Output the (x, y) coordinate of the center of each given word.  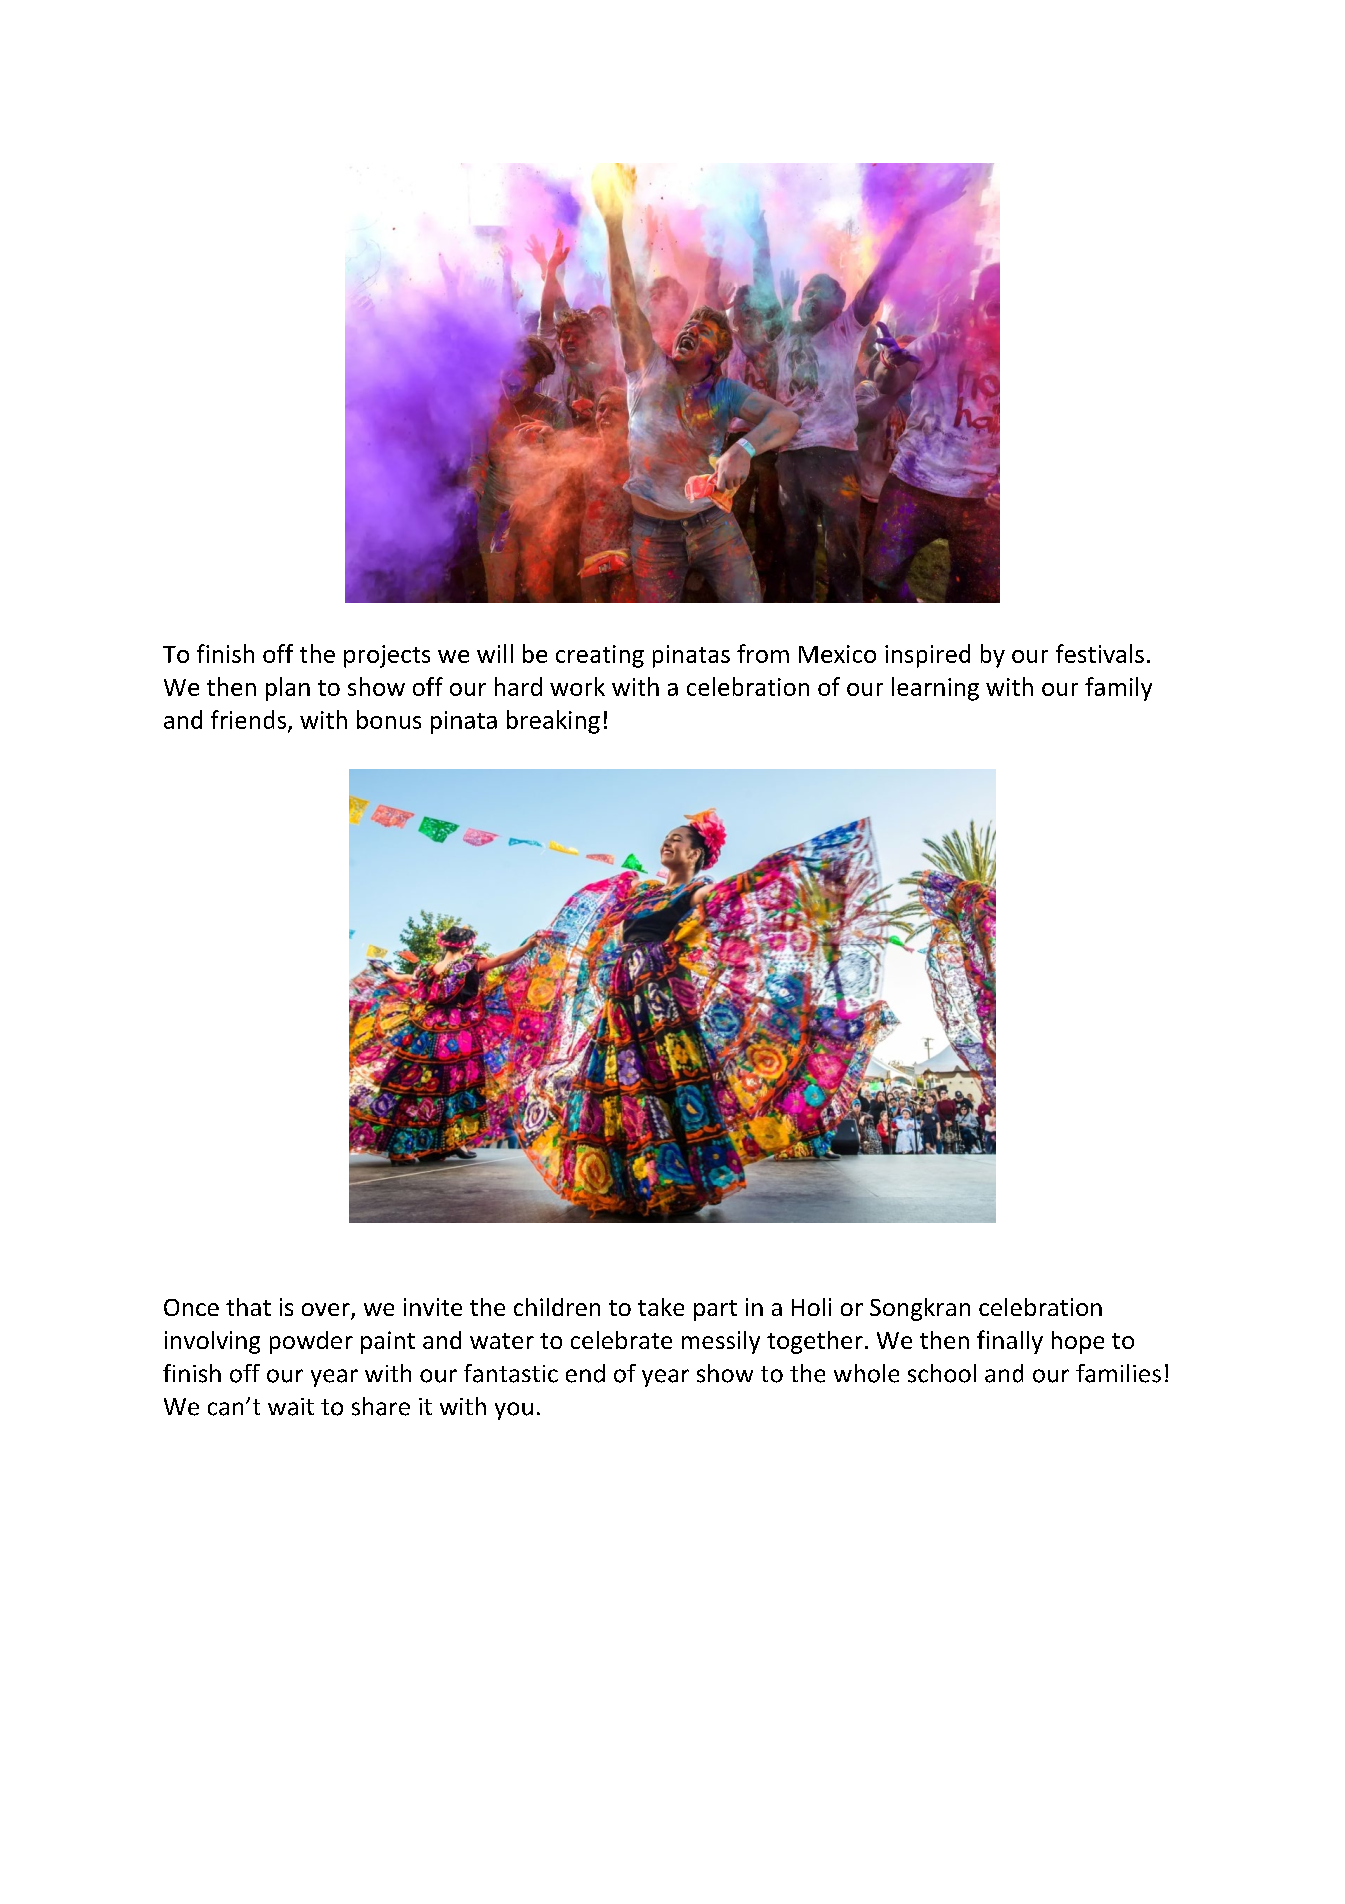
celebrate (621, 1340)
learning (935, 689)
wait (291, 1407)
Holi (811, 1307)
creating (600, 656)
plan (288, 689)
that (248, 1307)
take (661, 1307)
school (942, 1373)
